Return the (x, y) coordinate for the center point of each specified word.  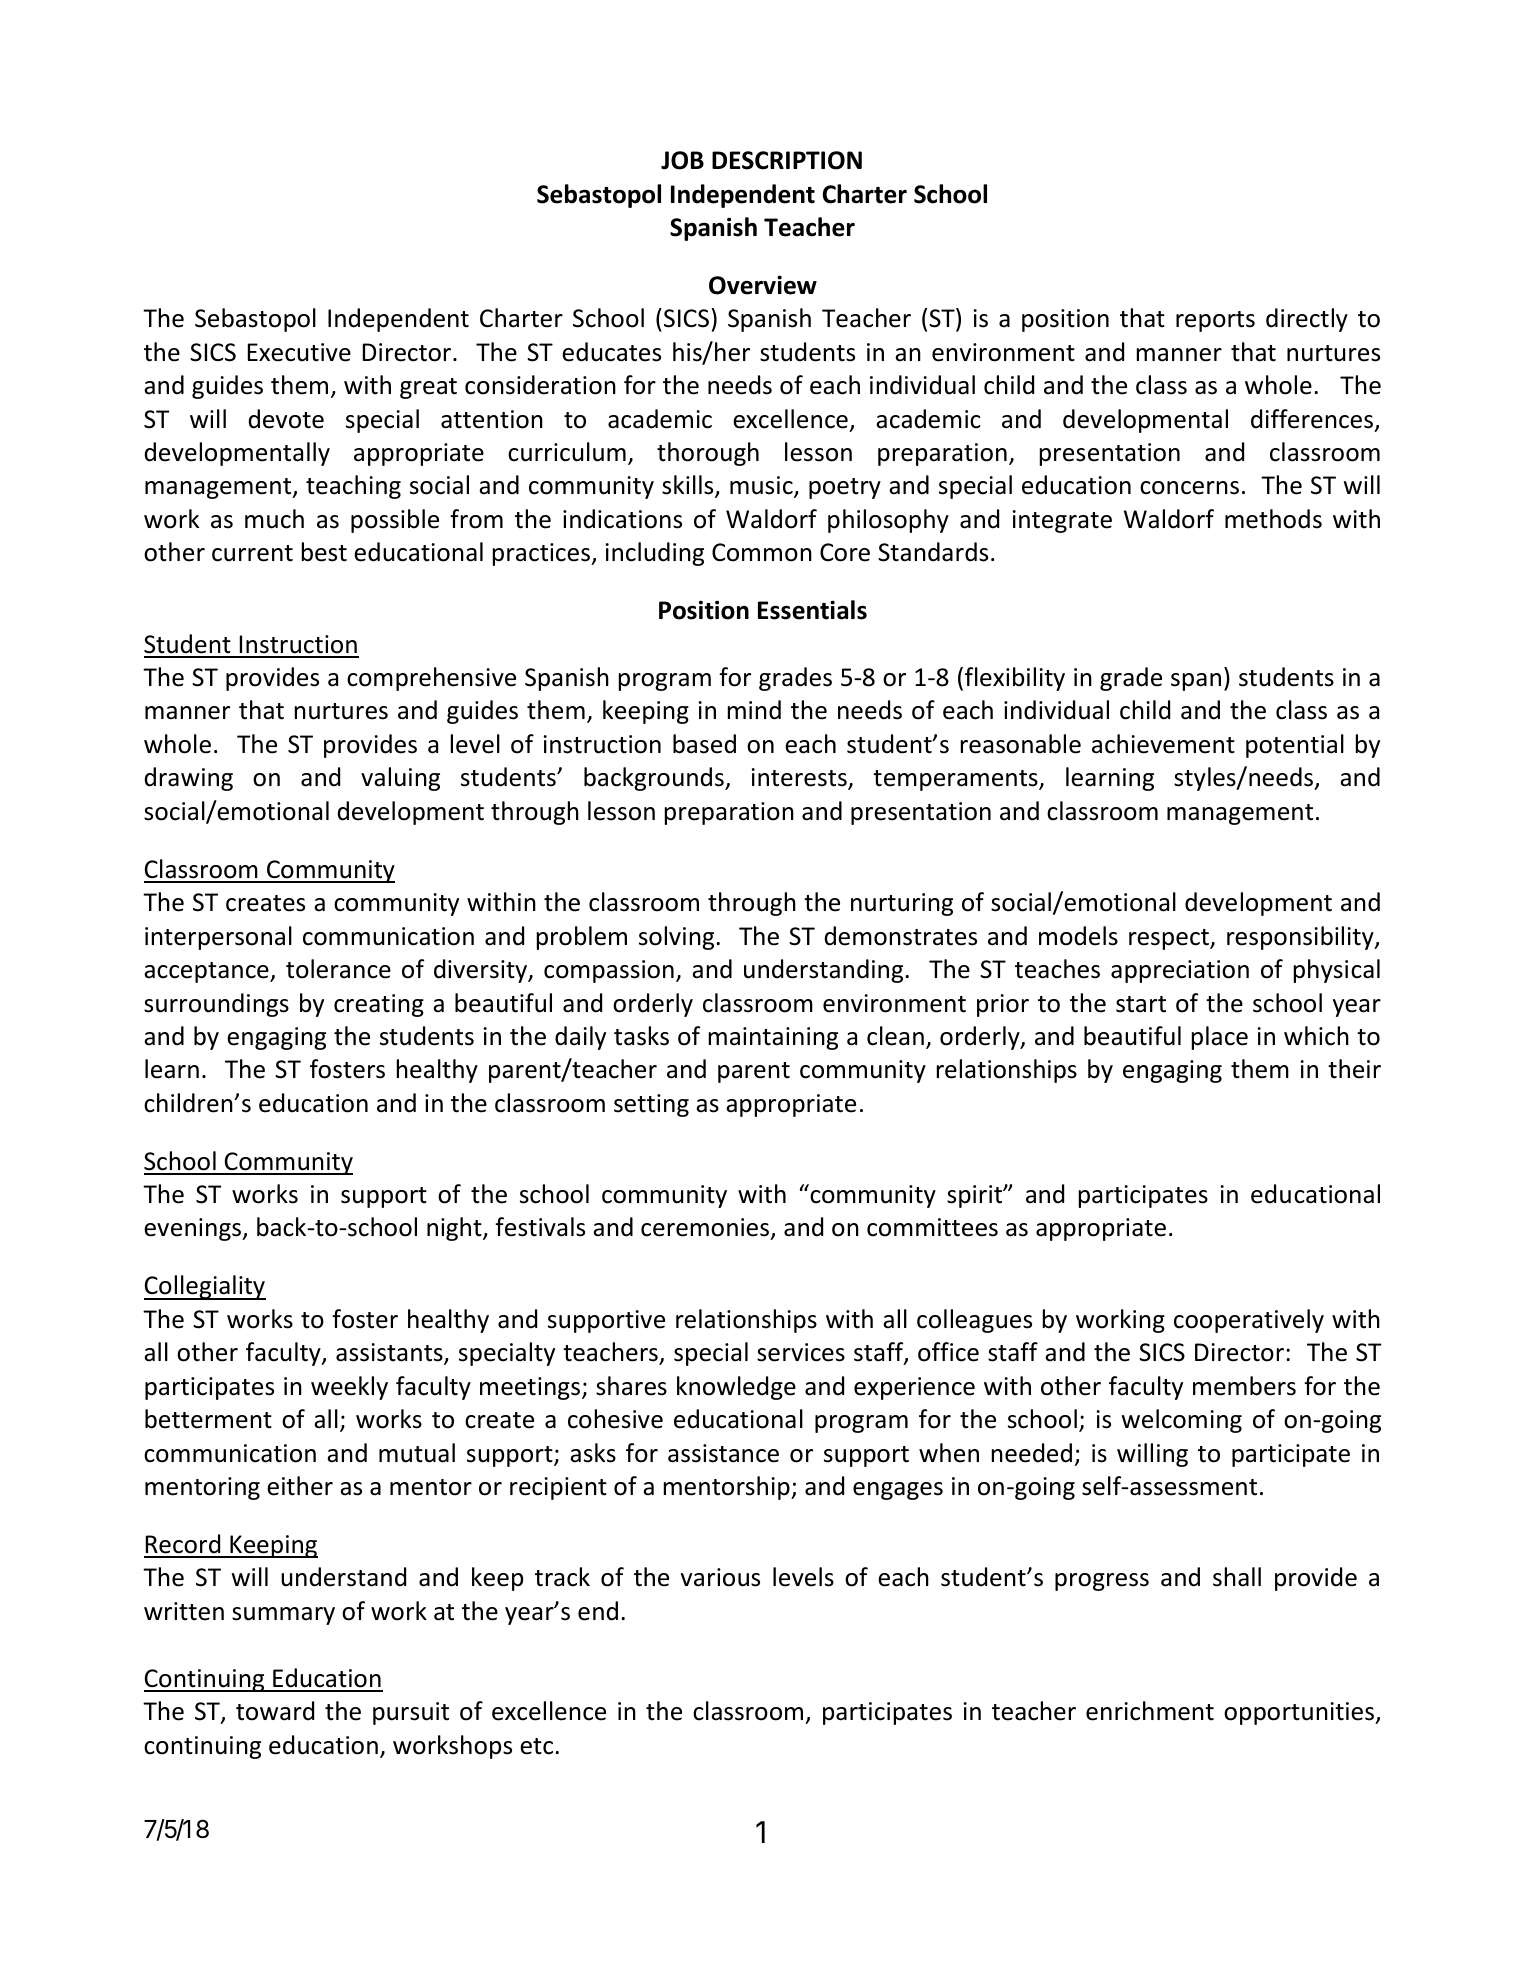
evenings (194, 1229)
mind (754, 710)
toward (275, 1711)
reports (1215, 321)
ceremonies (706, 1229)
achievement (1163, 744)
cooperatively (1249, 1321)
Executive (299, 352)
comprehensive (431, 679)
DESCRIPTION (787, 160)
